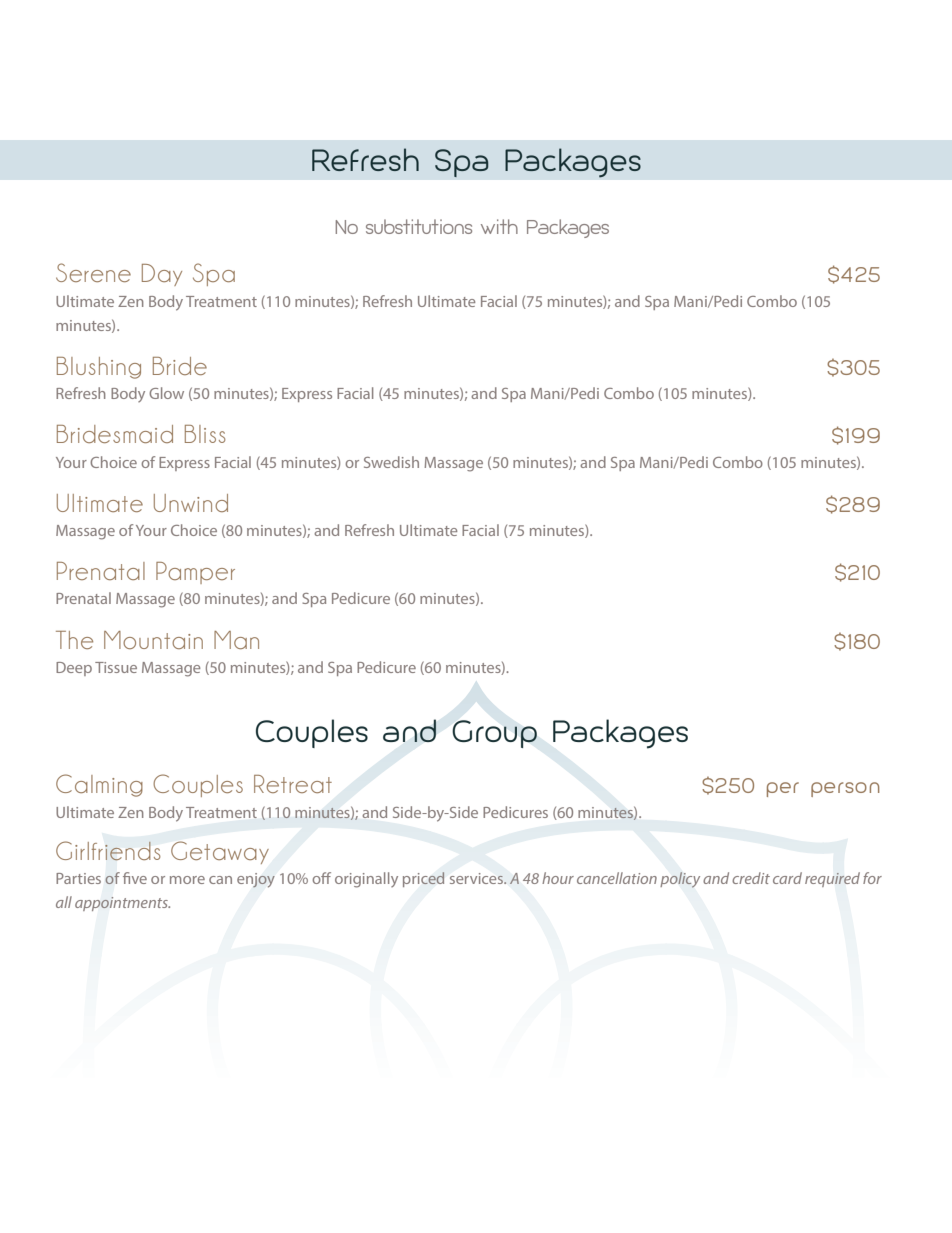 This screenshot has width=952, height=1233. Describe the element at coordinates (478, 878) in the screenshot. I see `services` at that location.
